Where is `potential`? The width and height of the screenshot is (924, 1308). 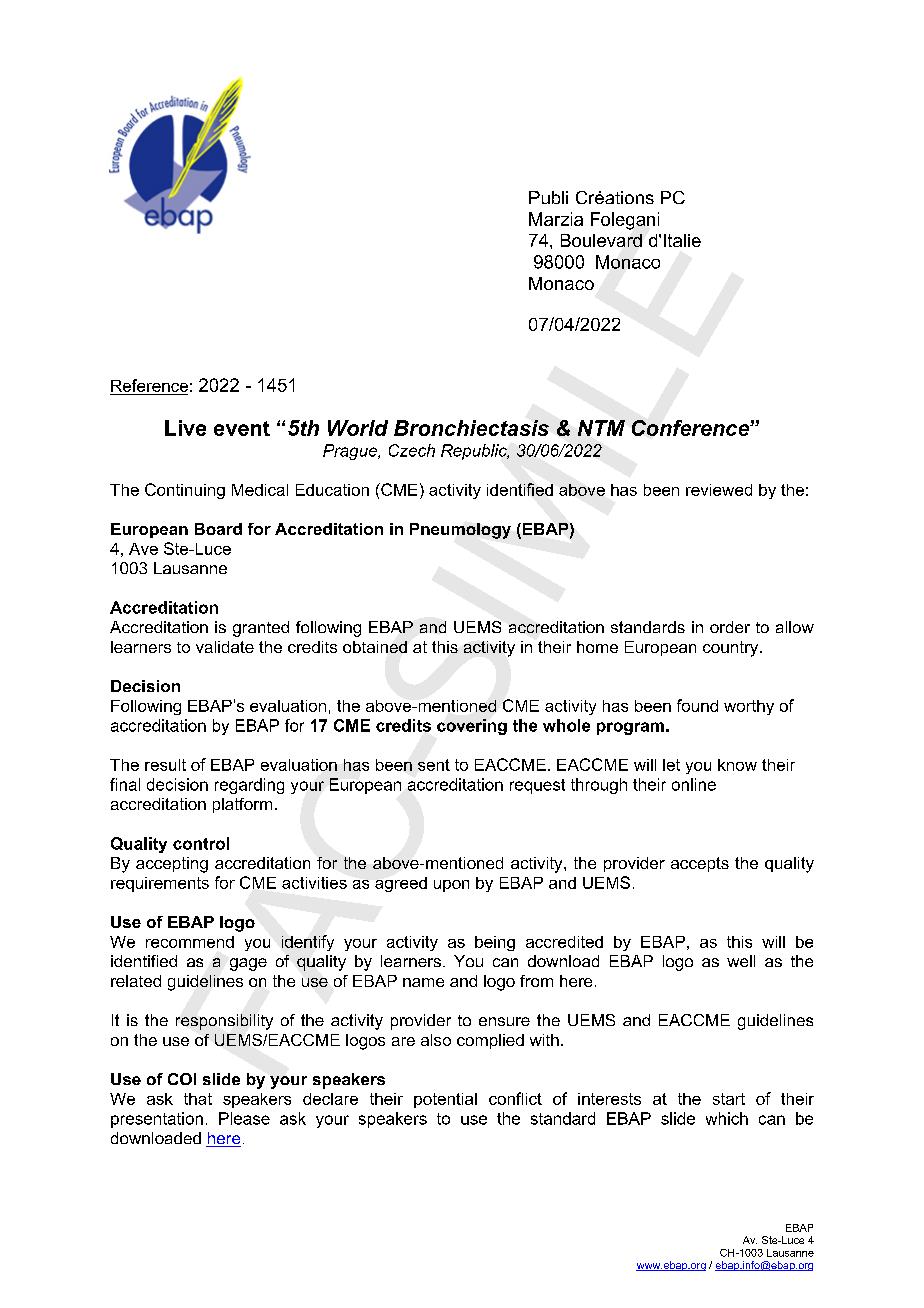 potential is located at coordinates (445, 1100).
